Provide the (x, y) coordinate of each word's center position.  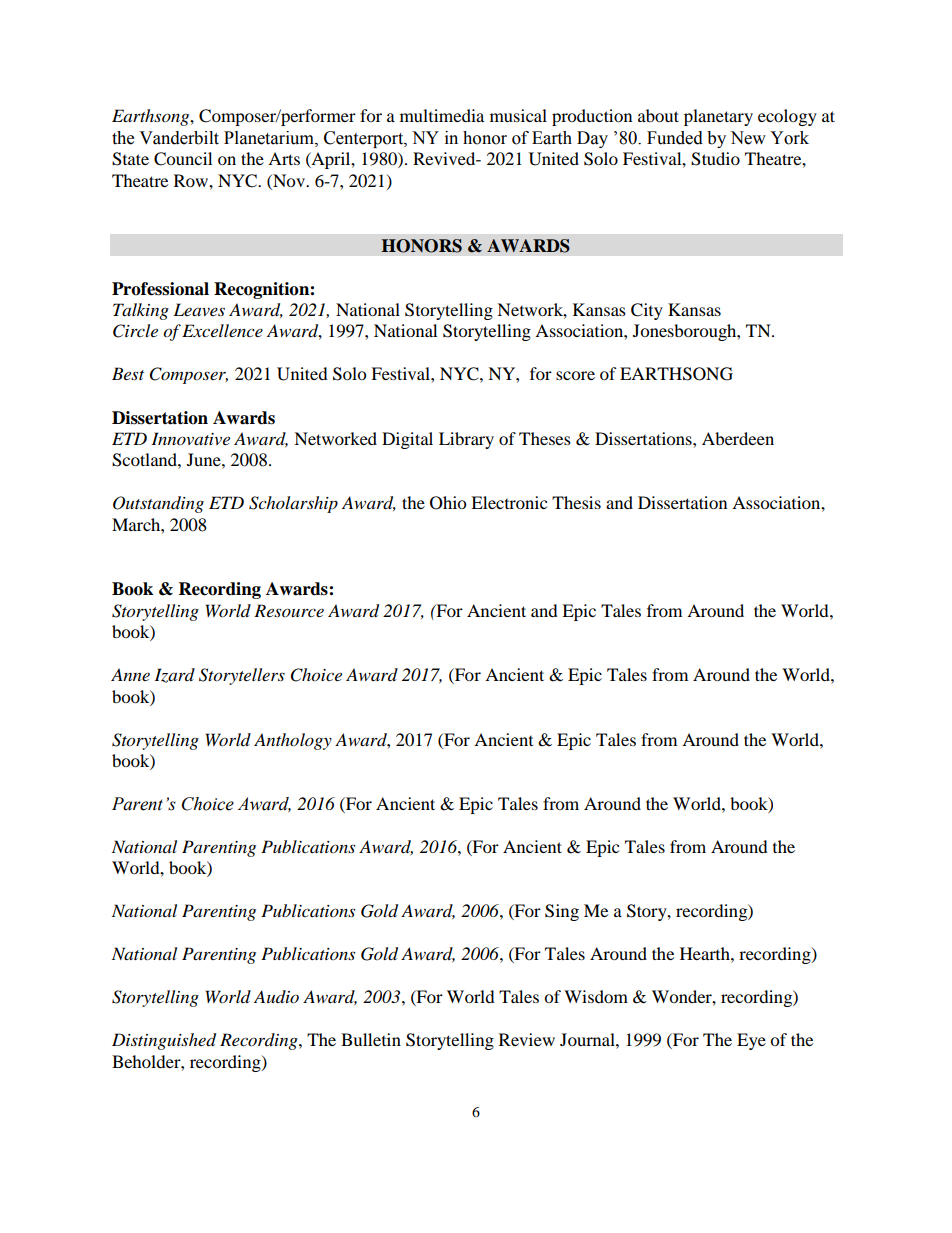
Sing (562, 912)
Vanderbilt (179, 138)
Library (466, 440)
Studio (715, 159)
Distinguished (164, 1041)
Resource (289, 610)
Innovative (190, 438)
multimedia (442, 115)
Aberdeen (738, 438)
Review (527, 1039)
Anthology (293, 741)
